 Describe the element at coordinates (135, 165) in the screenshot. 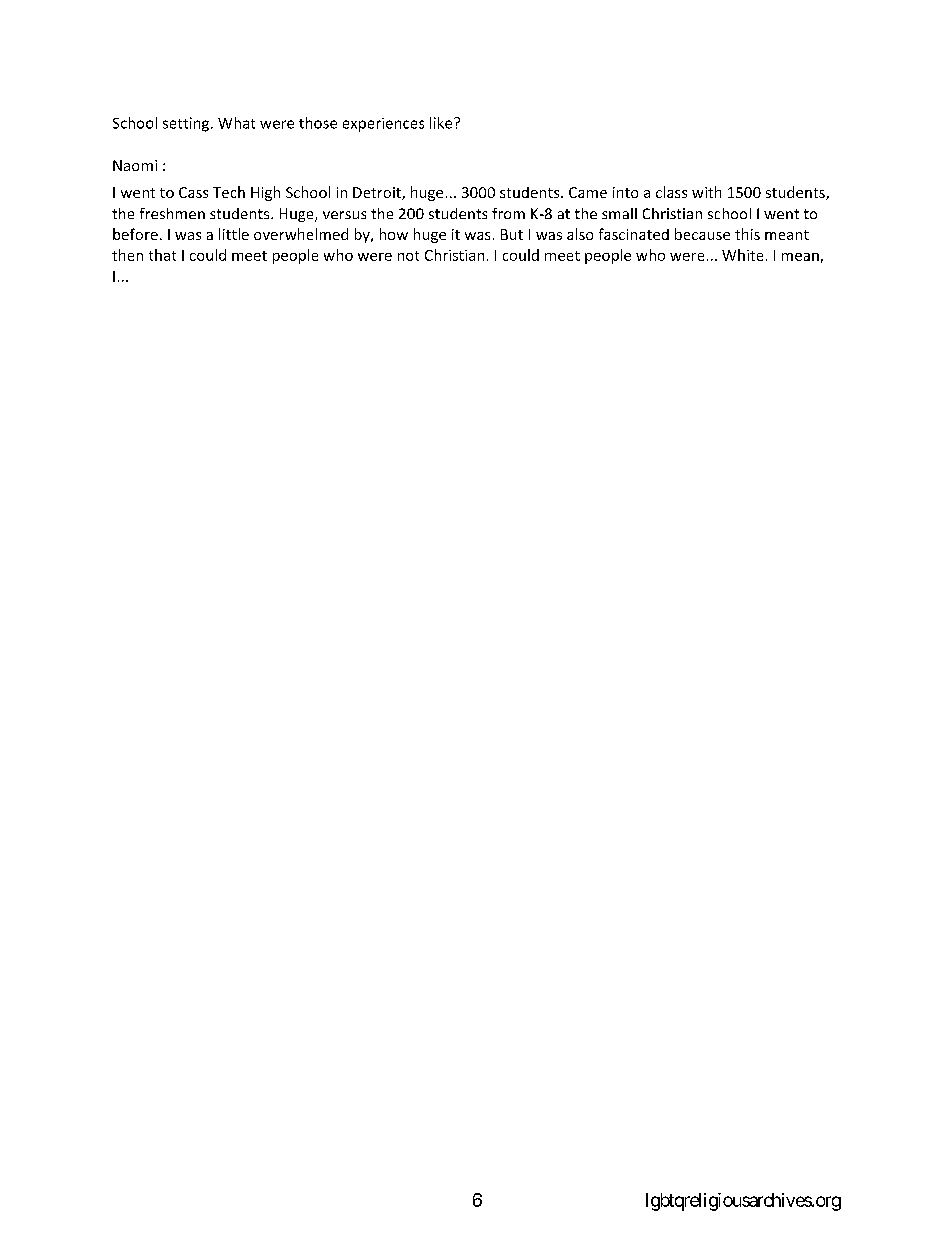

I see `Naomi` at that location.
